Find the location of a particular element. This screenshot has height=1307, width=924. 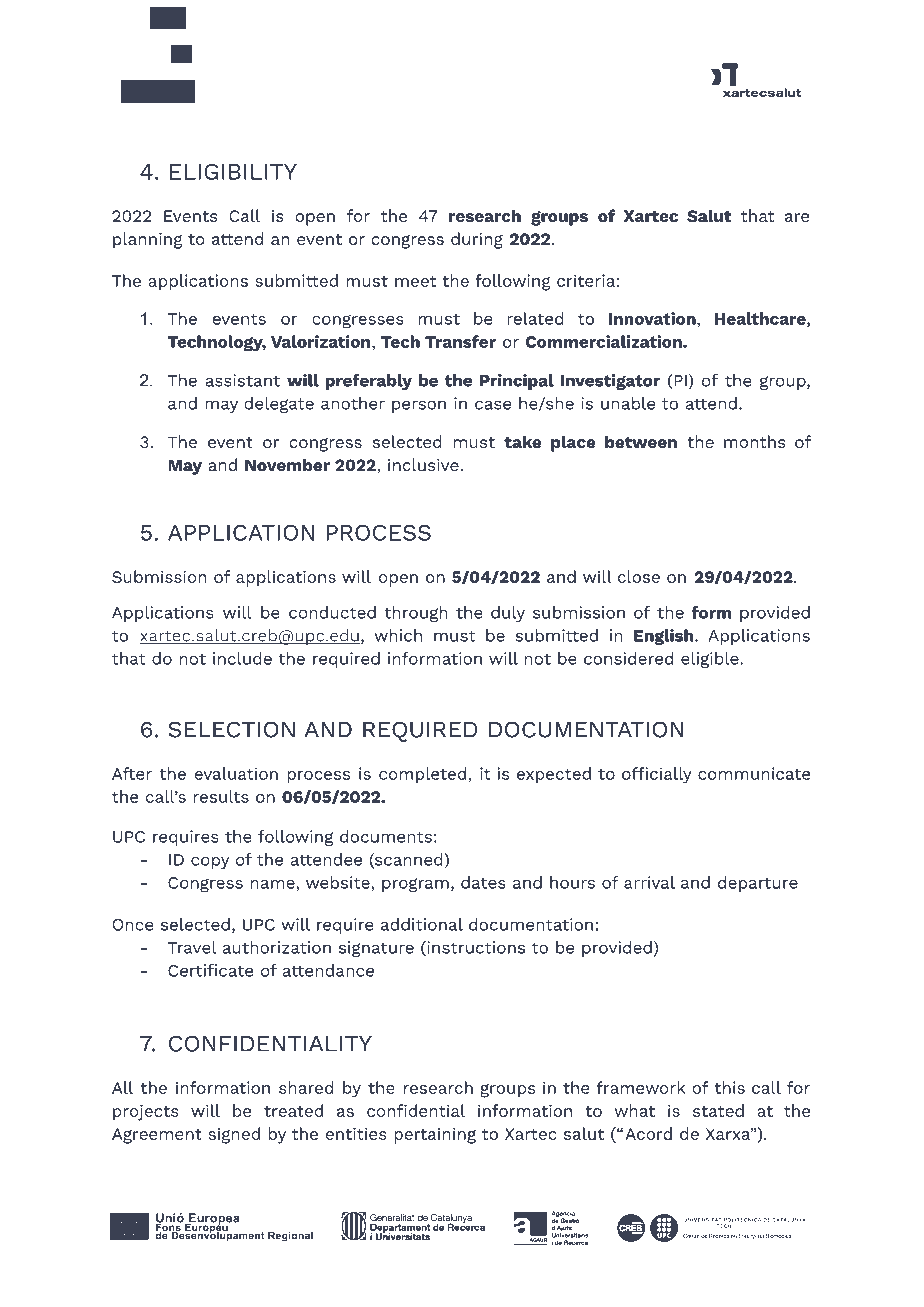

results is located at coordinates (221, 796).
